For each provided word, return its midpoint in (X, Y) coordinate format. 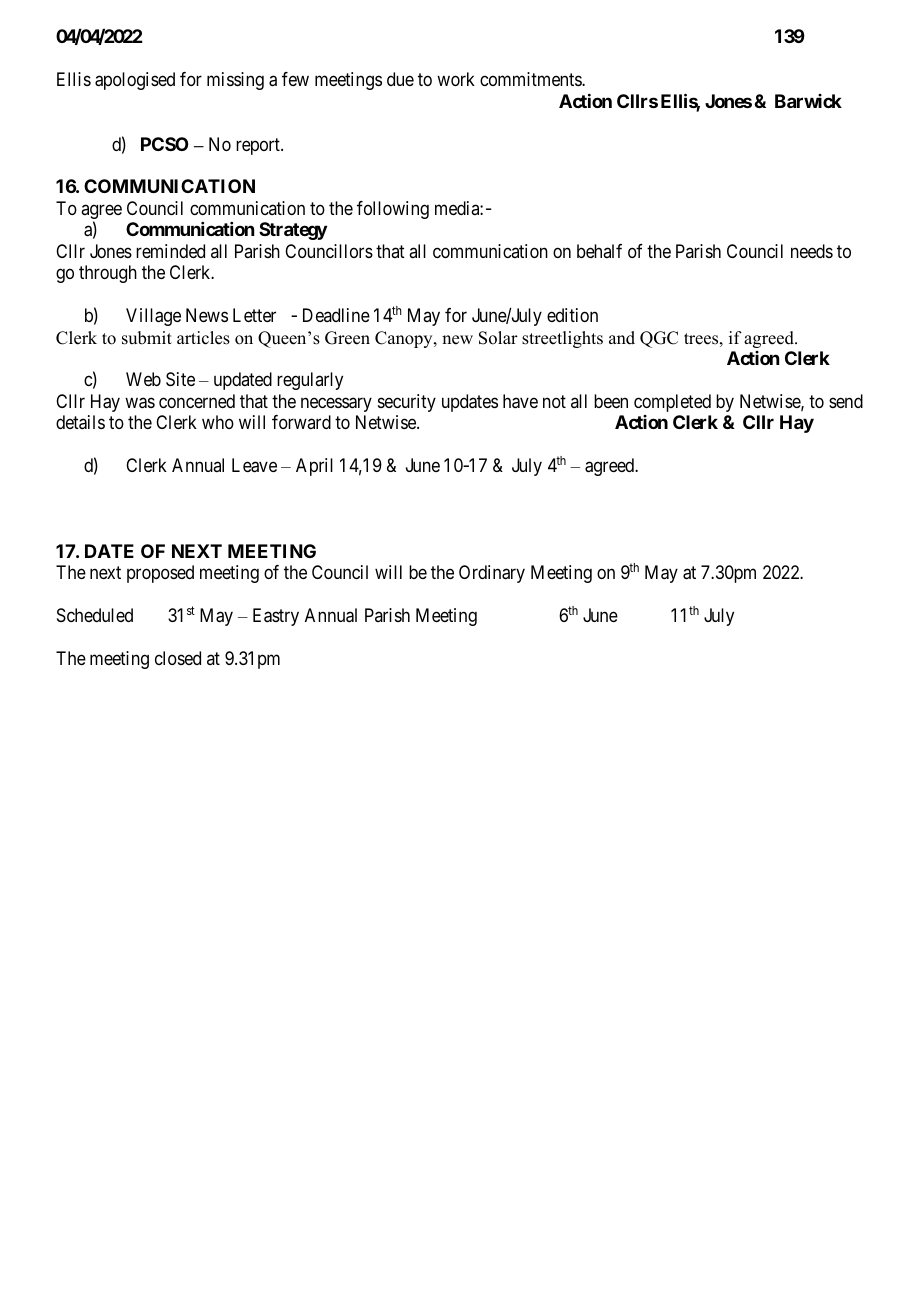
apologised (135, 81)
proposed (160, 574)
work (456, 79)
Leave (254, 465)
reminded (170, 251)
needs (812, 251)
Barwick (808, 101)
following (393, 210)
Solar (498, 338)
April (314, 467)
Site (180, 379)
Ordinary (492, 574)
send (846, 401)
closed (178, 658)
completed (672, 403)
